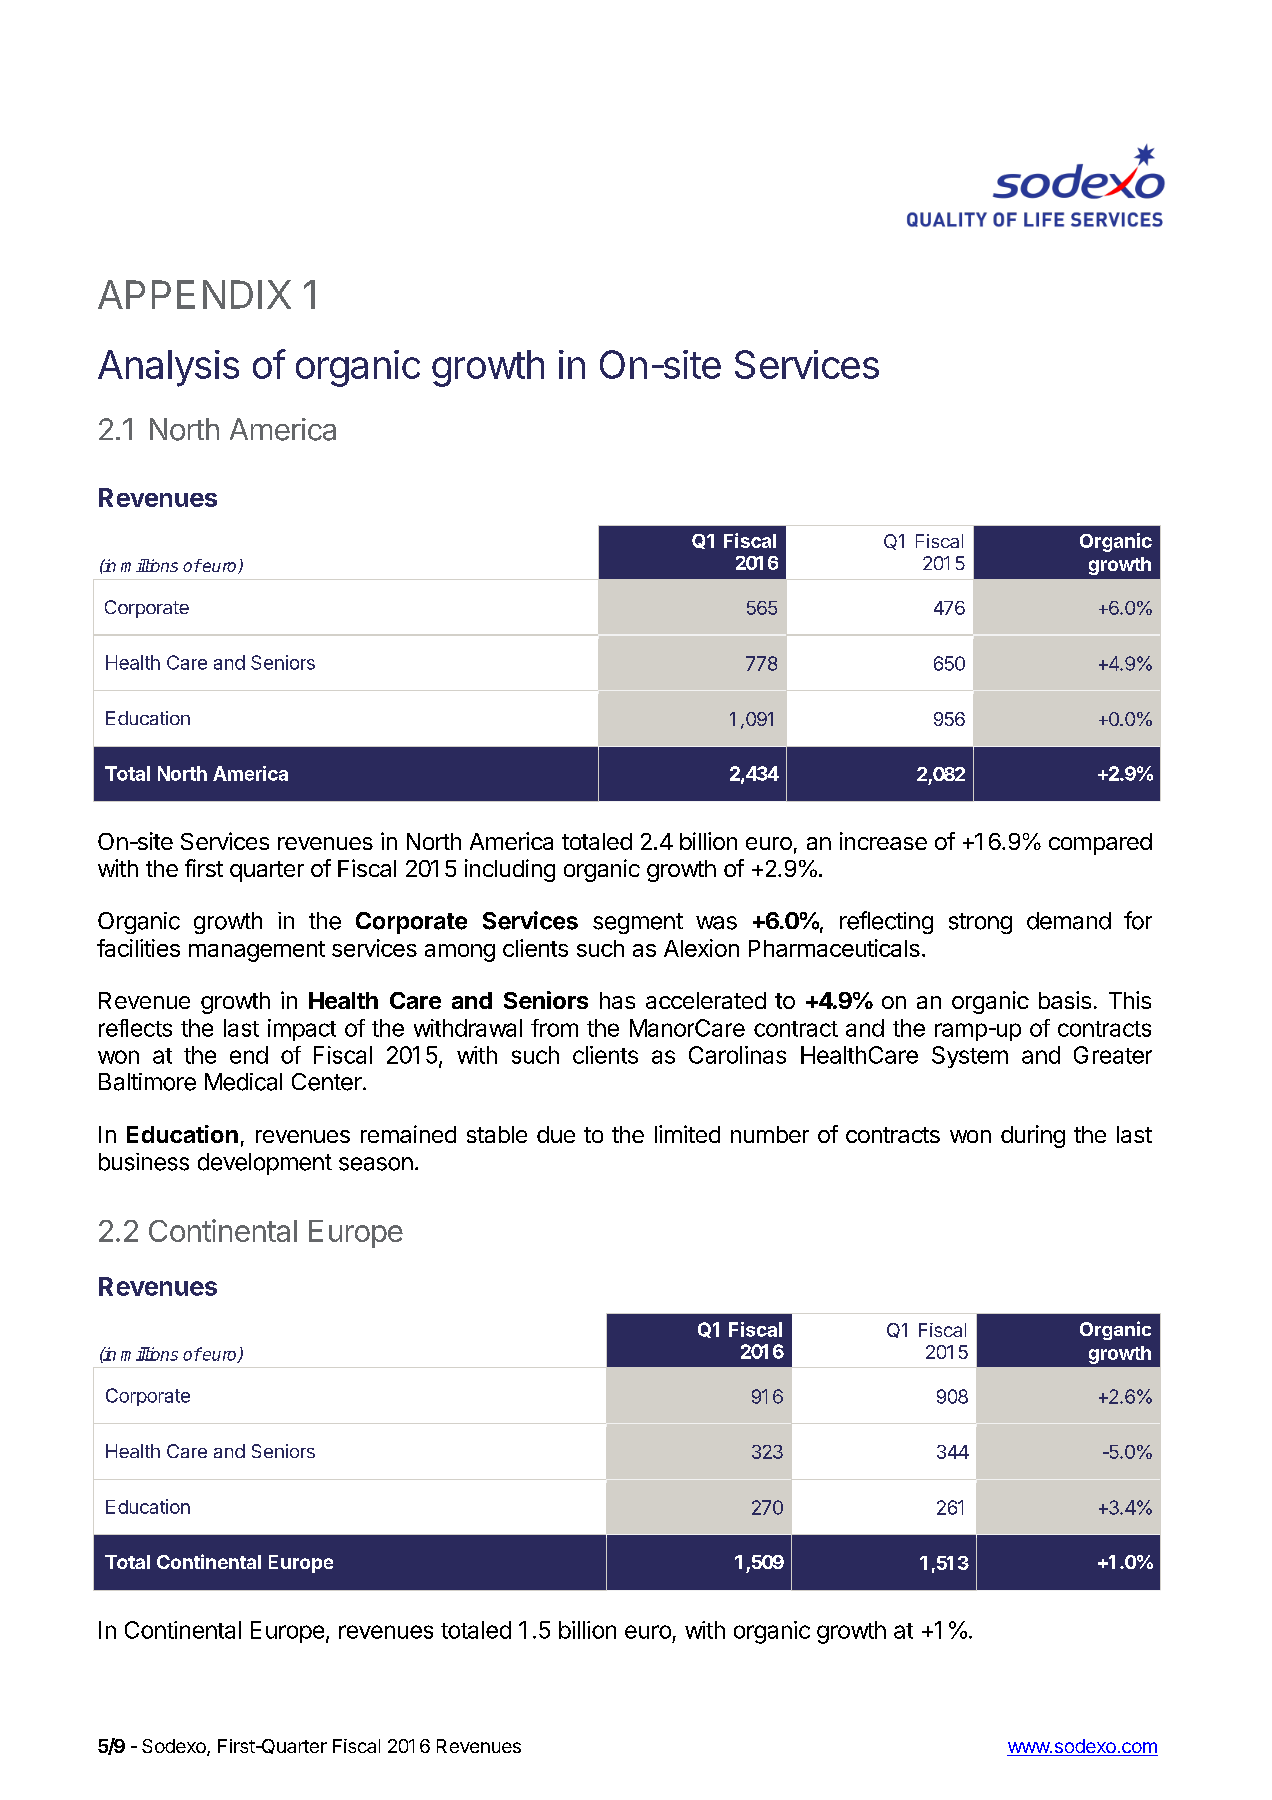  Describe the element at coordinates (194, 294) in the screenshot. I see `APPENDIX` at that location.
